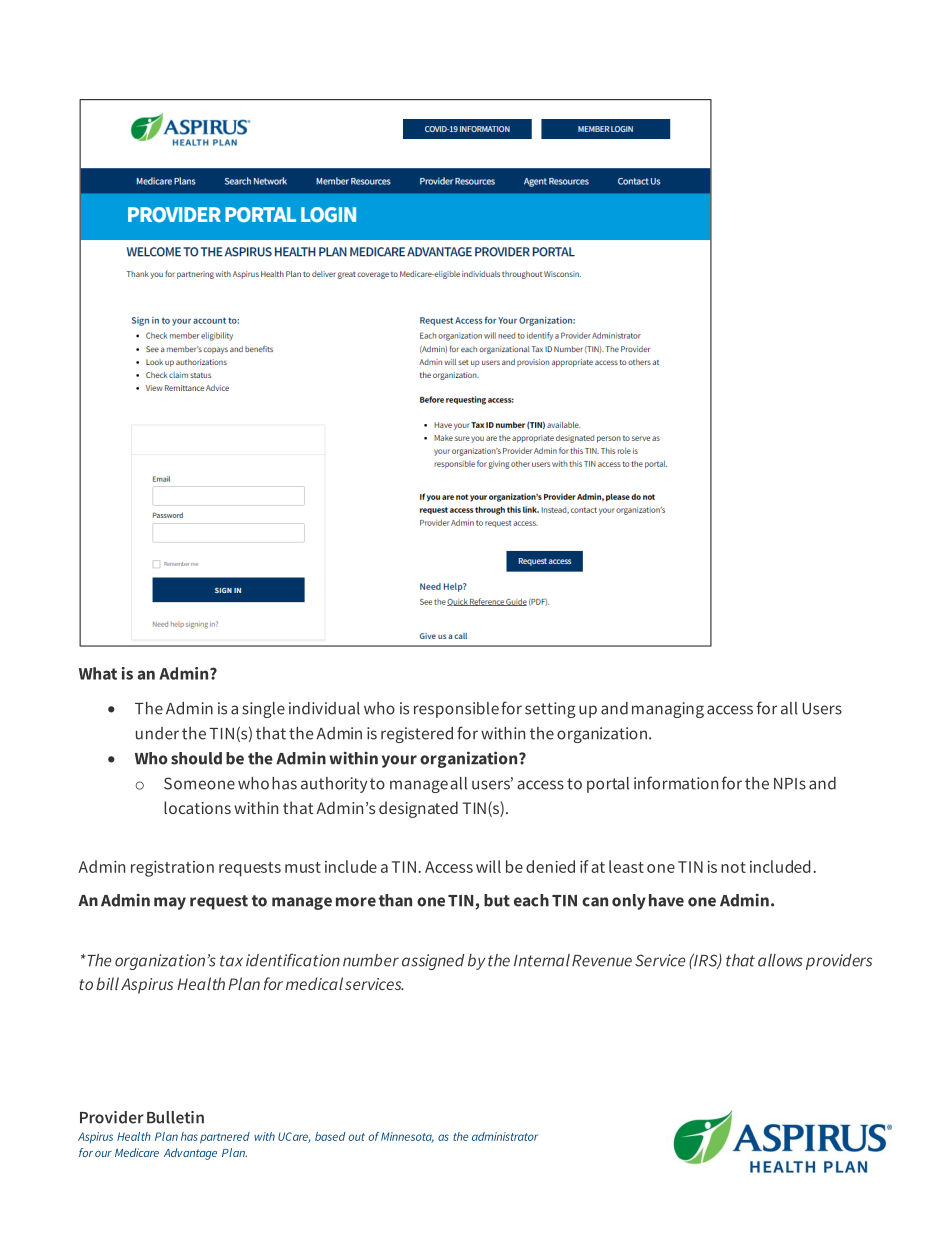  What do you see at coordinates (98, 673) in the image?
I see `What` at bounding box center [98, 673].
